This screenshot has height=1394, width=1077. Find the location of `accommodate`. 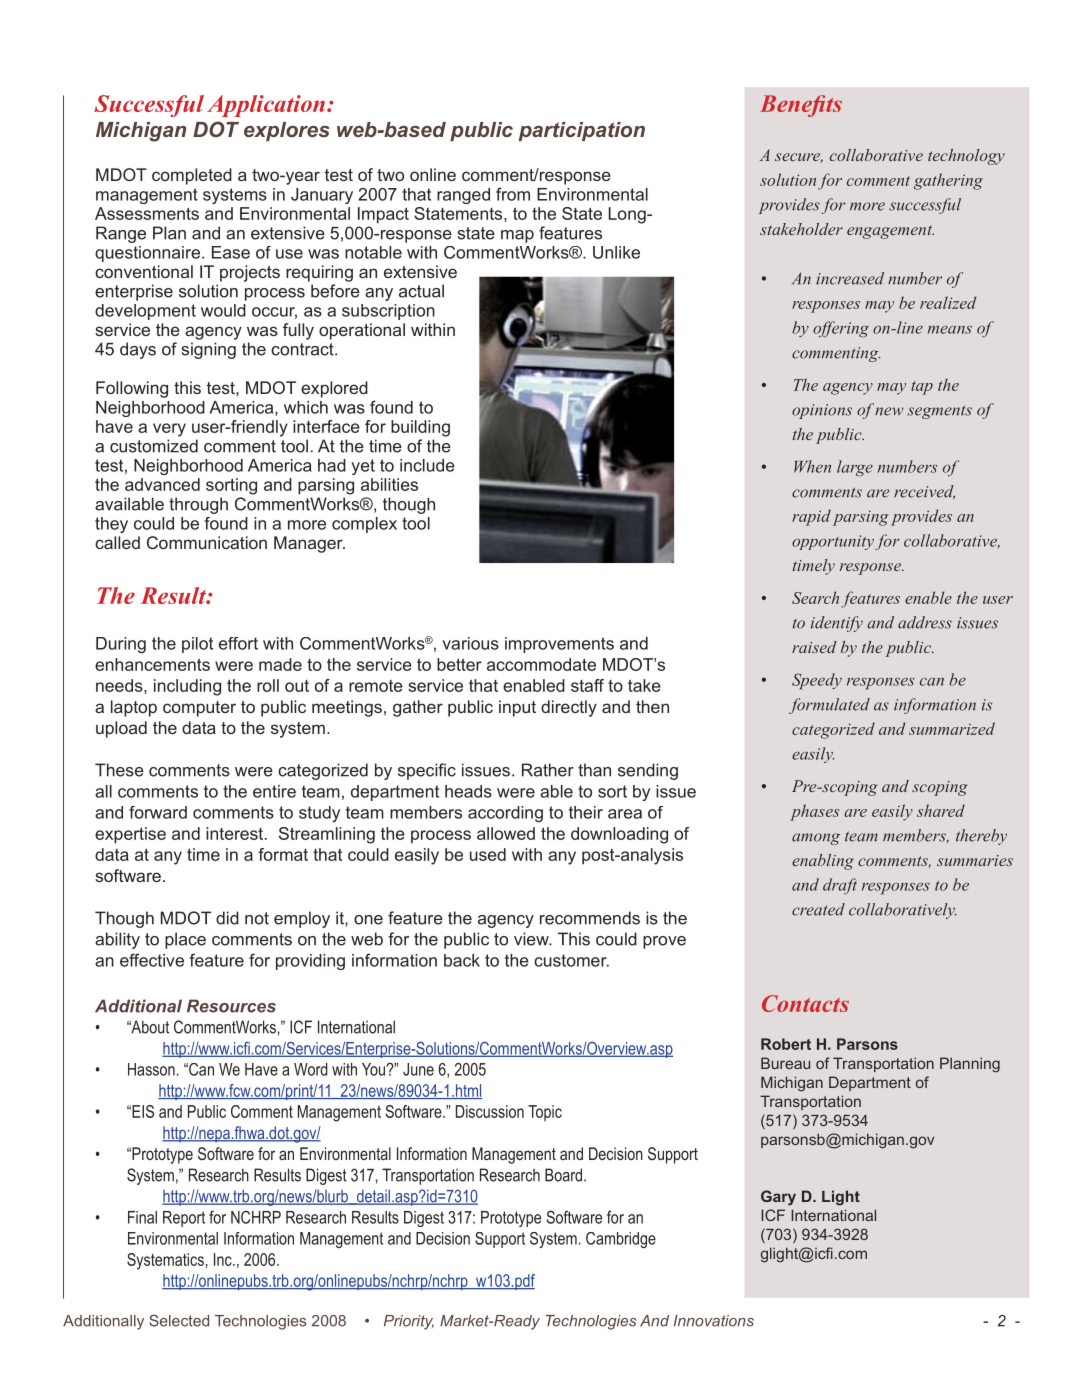

accommodate is located at coordinates (541, 664).
